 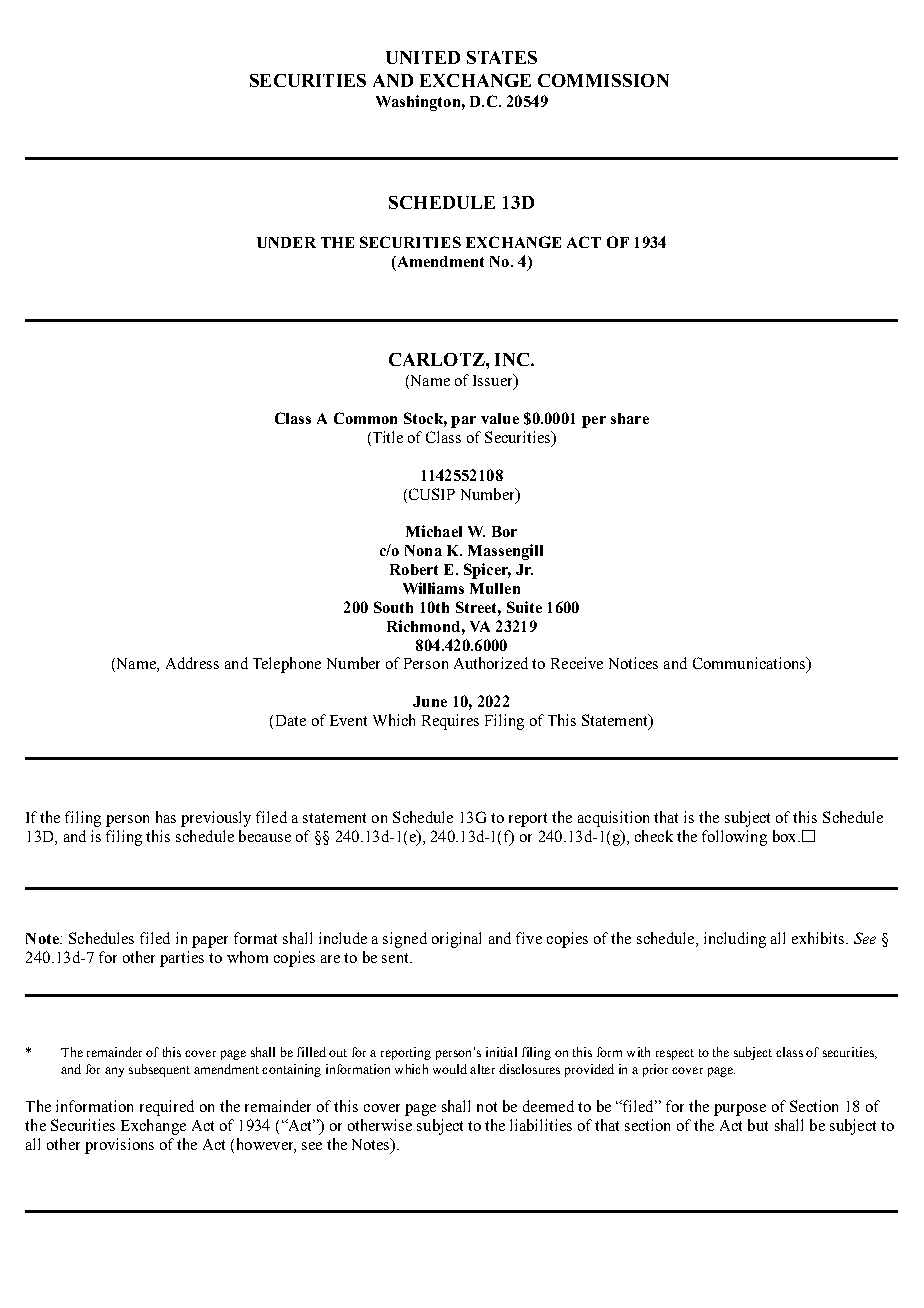 I want to click on Requires, so click(x=450, y=722).
